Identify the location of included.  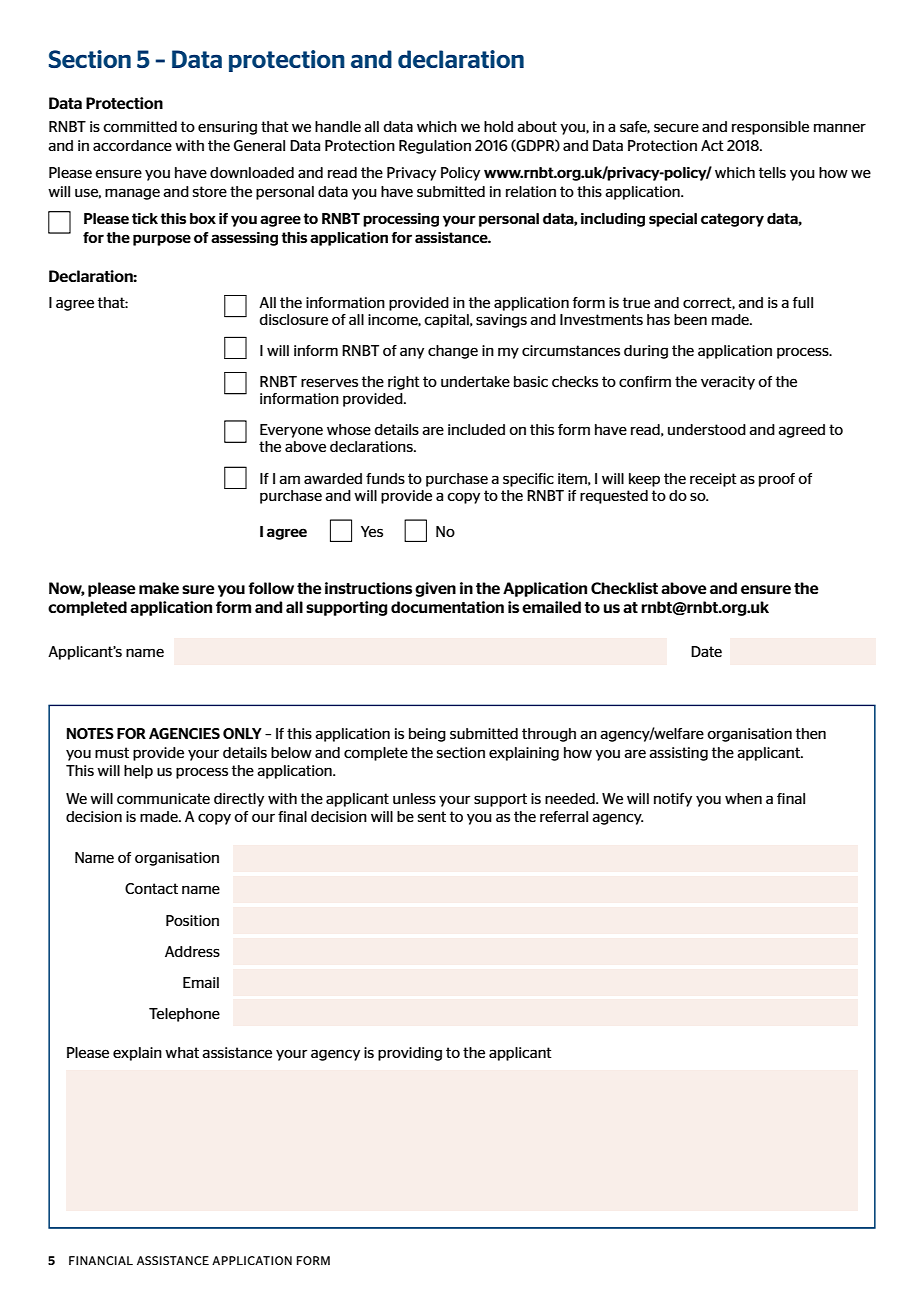
(476, 429).
